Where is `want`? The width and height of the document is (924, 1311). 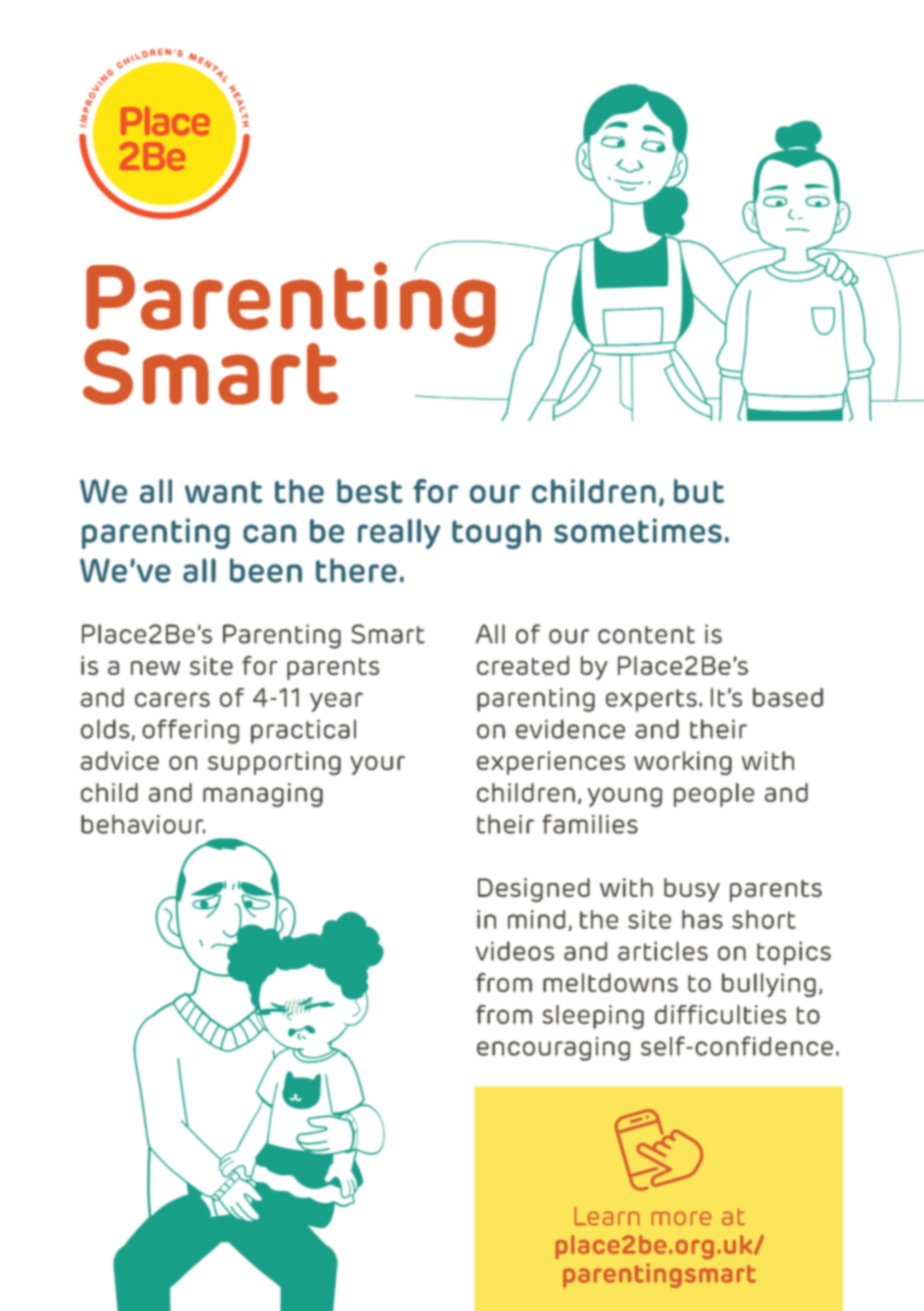
want is located at coordinates (224, 492).
